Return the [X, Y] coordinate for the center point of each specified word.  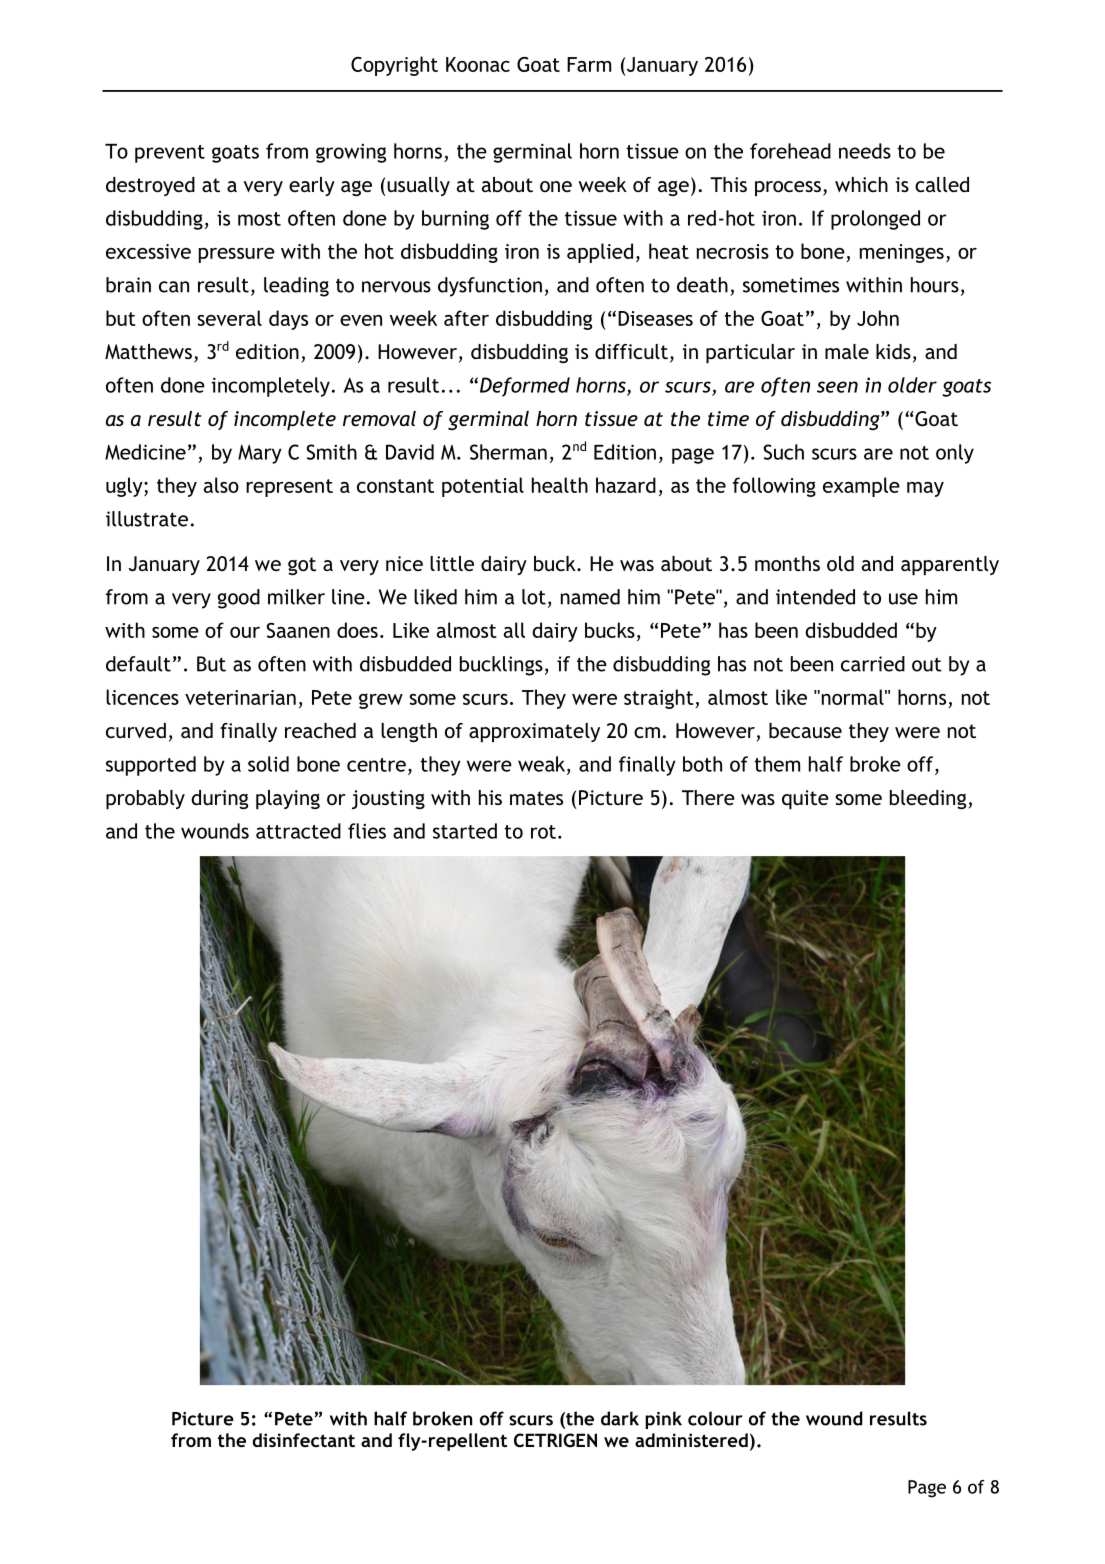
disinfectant [303, 1440]
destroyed [150, 186]
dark [620, 1418]
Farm [589, 64]
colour [715, 1418]
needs [865, 151]
